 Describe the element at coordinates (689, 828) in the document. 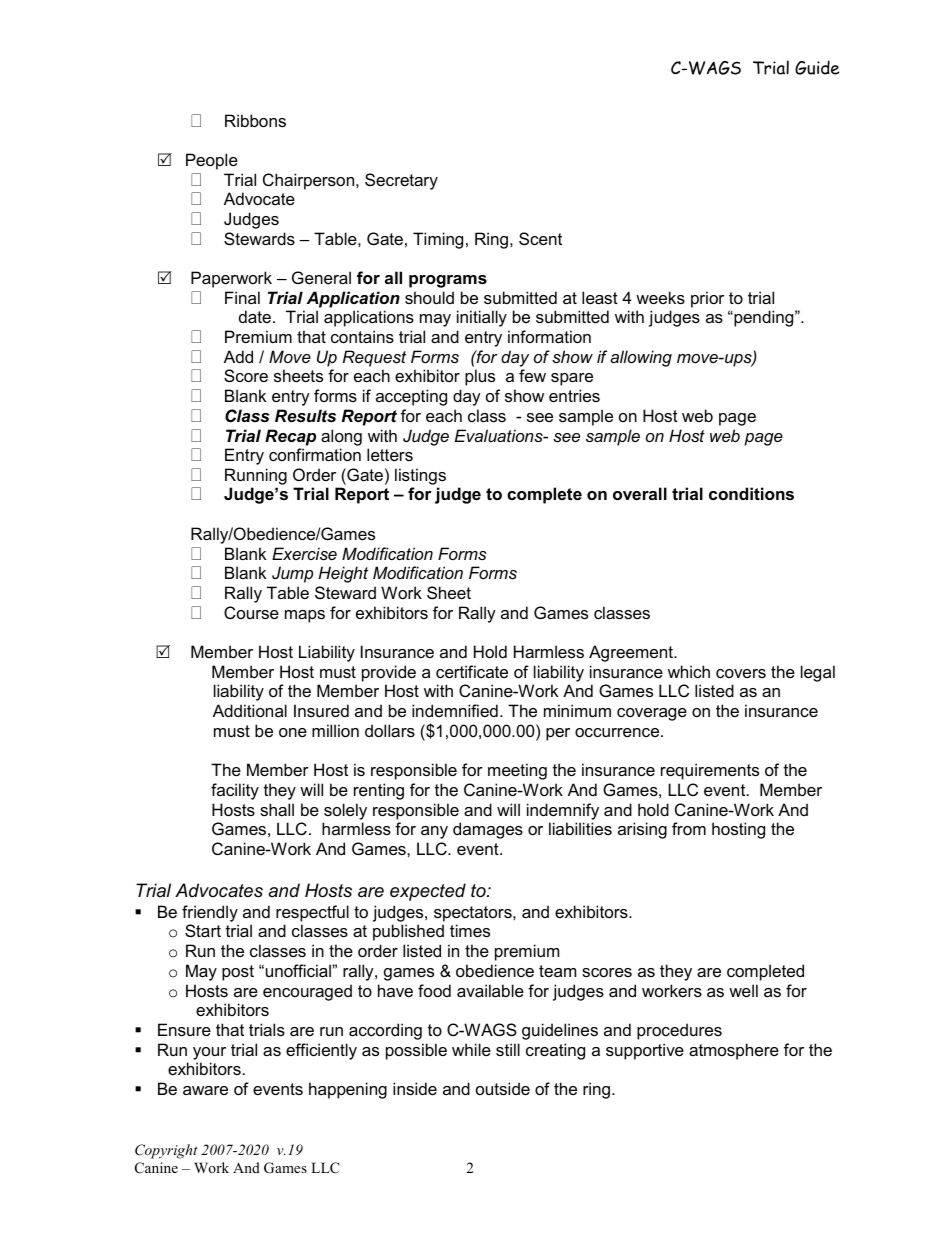

I see `from` at that location.
